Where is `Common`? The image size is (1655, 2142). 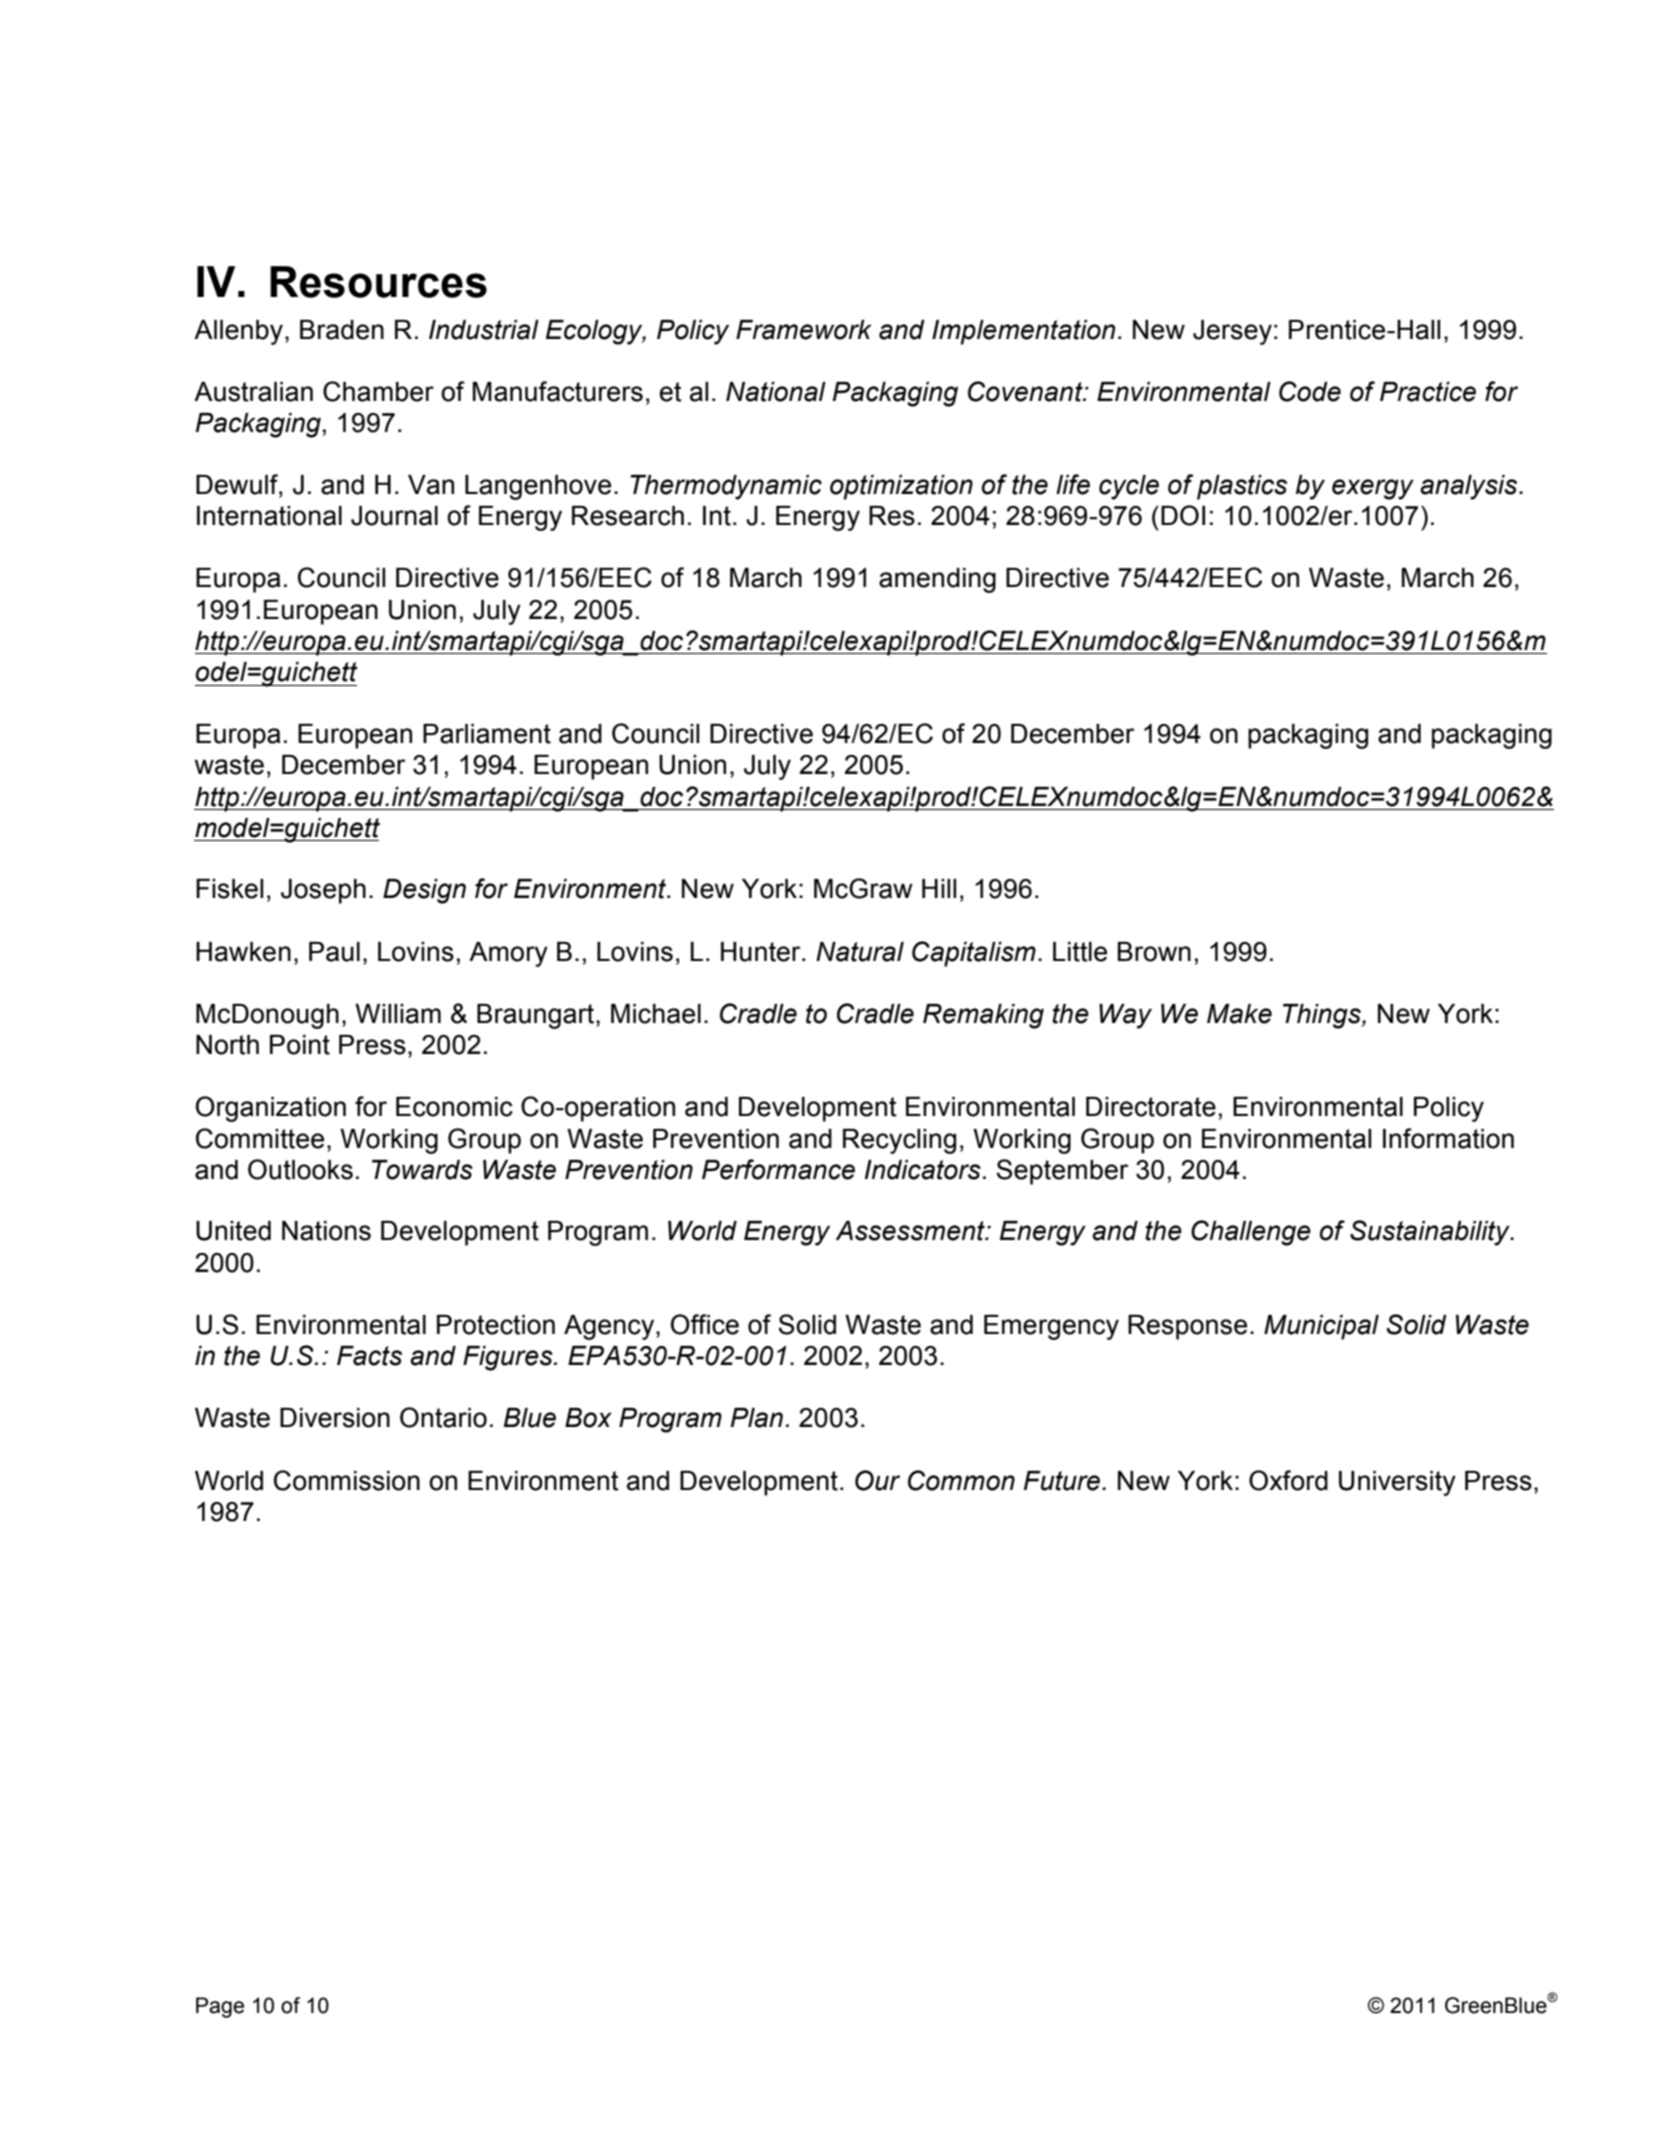 Common is located at coordinates (961, 1480).
